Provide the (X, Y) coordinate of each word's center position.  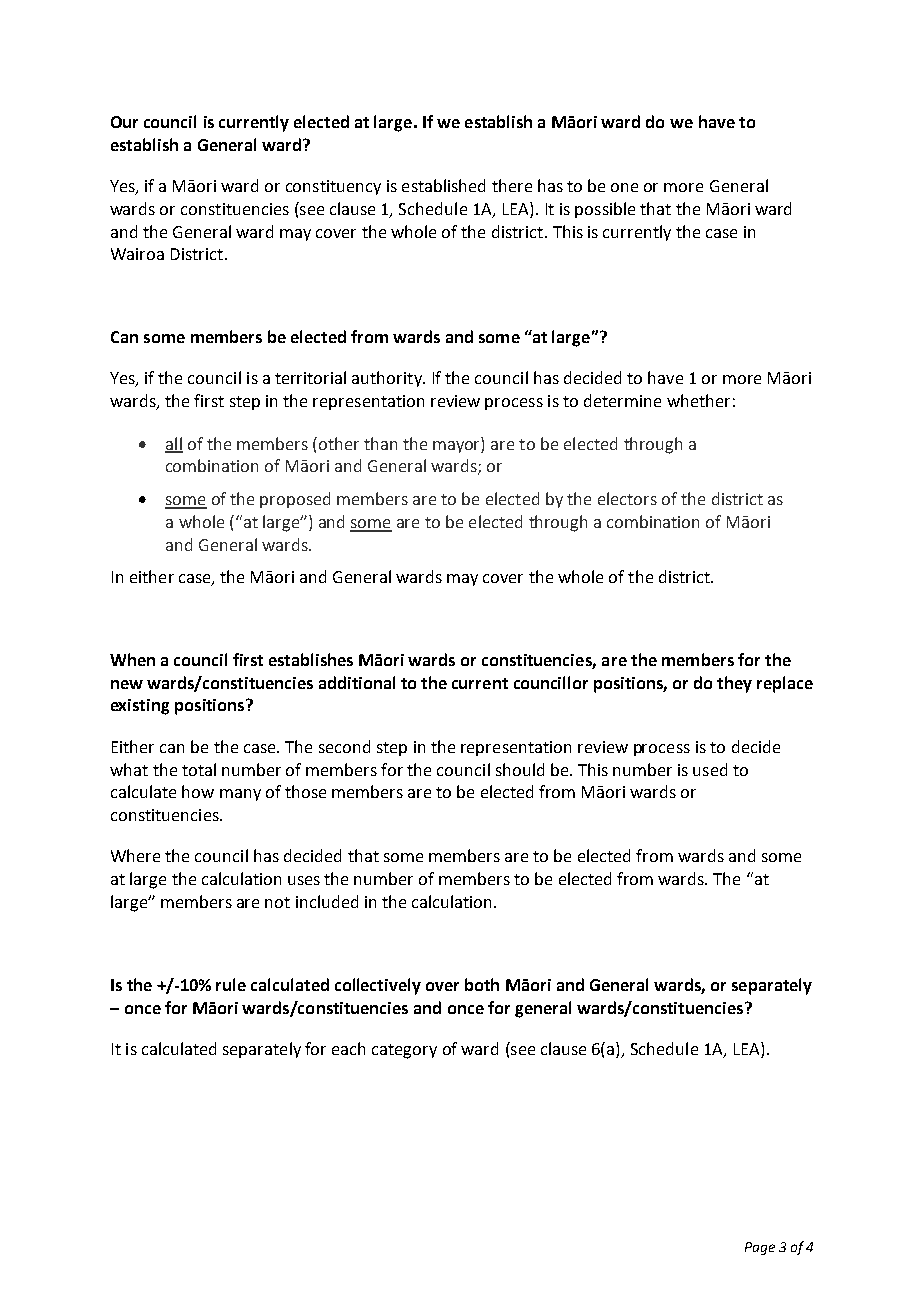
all (174, 444)
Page (760, 1248)
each (348, 1048)
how (198, 791)
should (520, 769)
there (512, 185)
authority (388, 379)
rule (231, 984)
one (624, 187)
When (132, 659)
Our (124, 122)
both (482, 984)
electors (627, 498)
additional (357, 682)
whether (698, 400)
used (710, 769)
